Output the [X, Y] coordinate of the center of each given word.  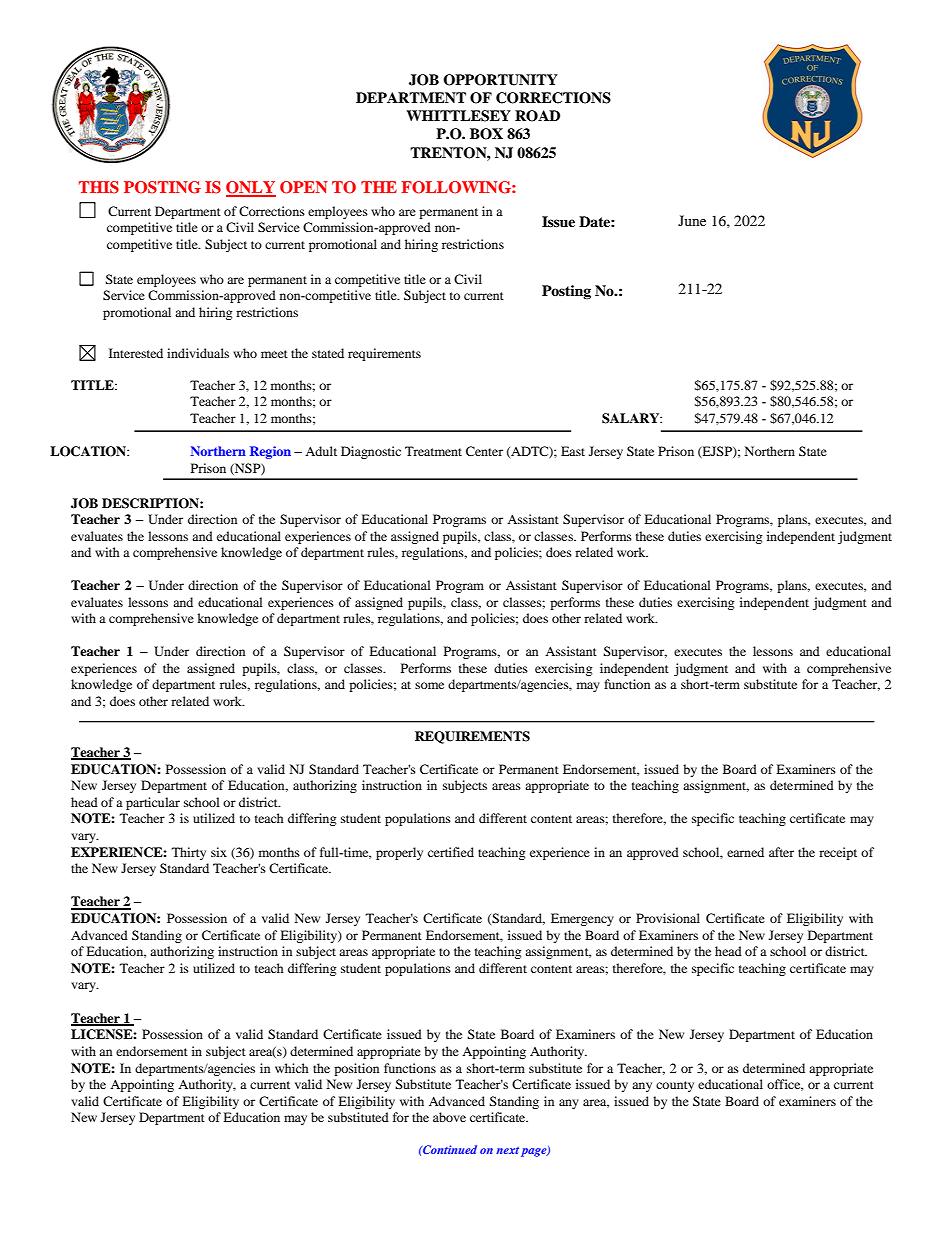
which [292, 1068]
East [573, 451]
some [429, 685]
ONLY [251, 188]
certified [451, 852]
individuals [198, 353]
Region [270, 452]
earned [745, 852]
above [449, 1117]
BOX [486, 134]
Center [484, 451]
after [781, 852]
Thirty [189, 853]
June [692, 220]
